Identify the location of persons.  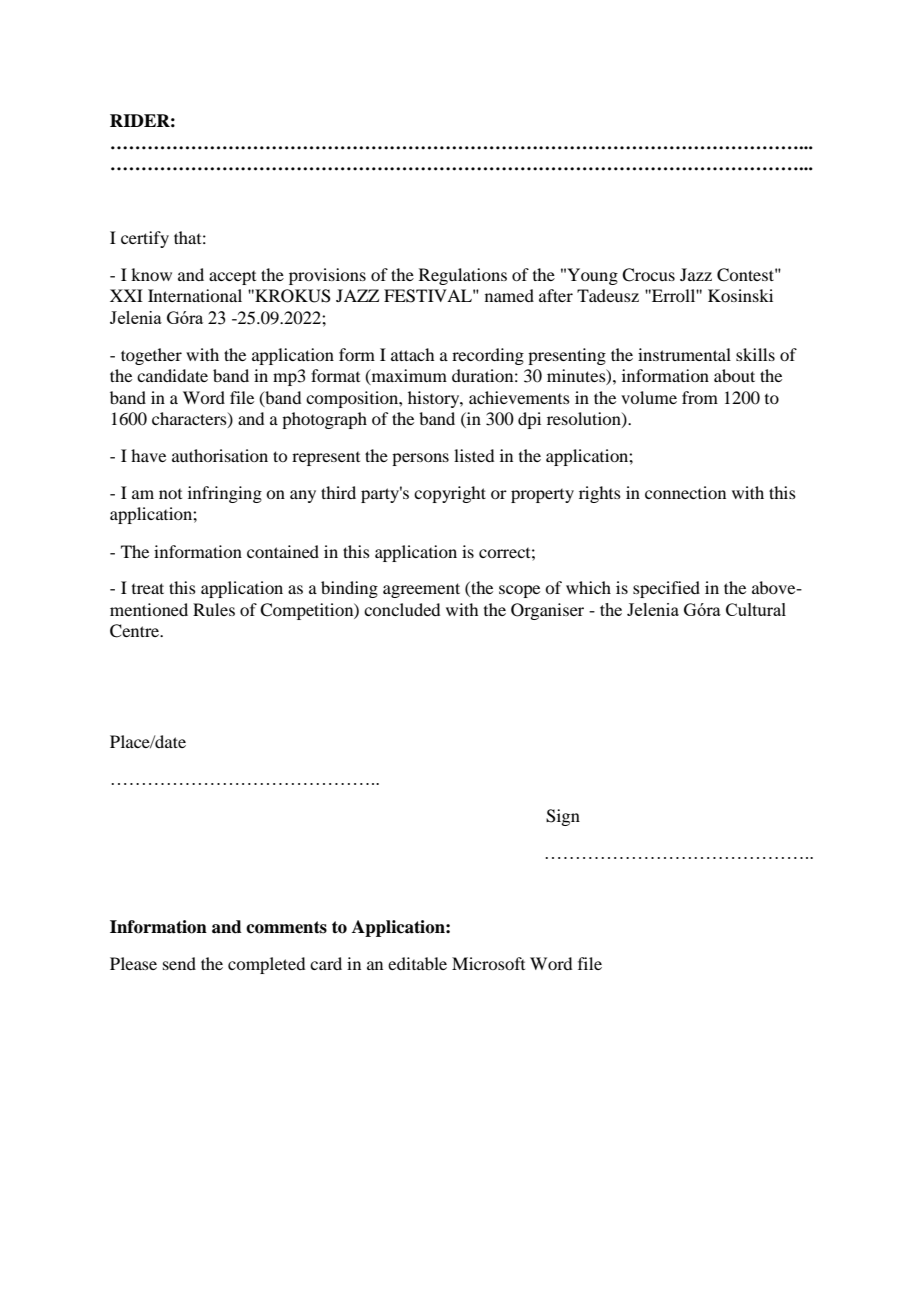
(420, 459).
